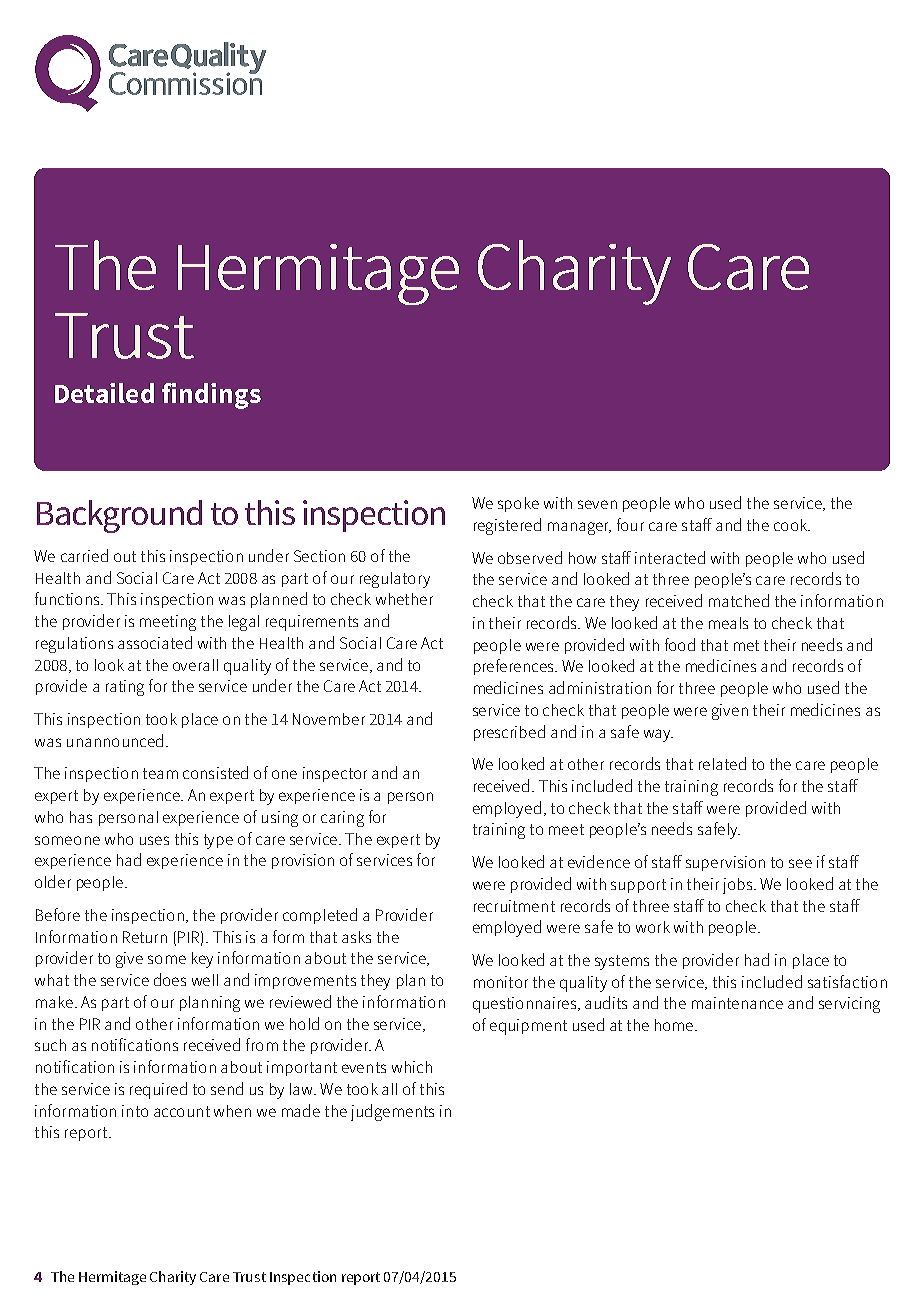 This screenshot has width=924, height=1308. What do you see at coordinates (509, 733) in the screenshot?
I see `prescribed` at bounding box center [509, 733].
